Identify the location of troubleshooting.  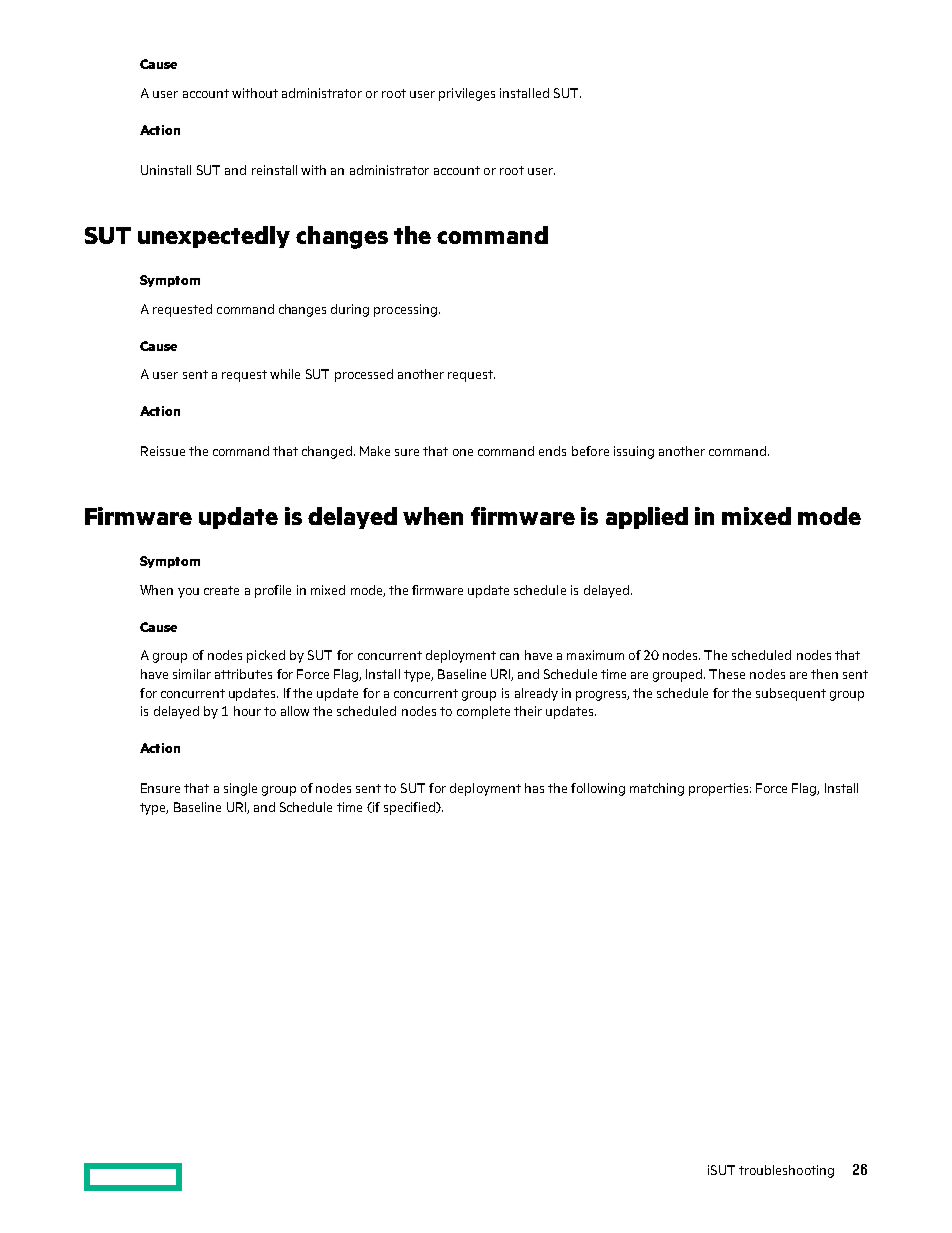
(786, 1171).
